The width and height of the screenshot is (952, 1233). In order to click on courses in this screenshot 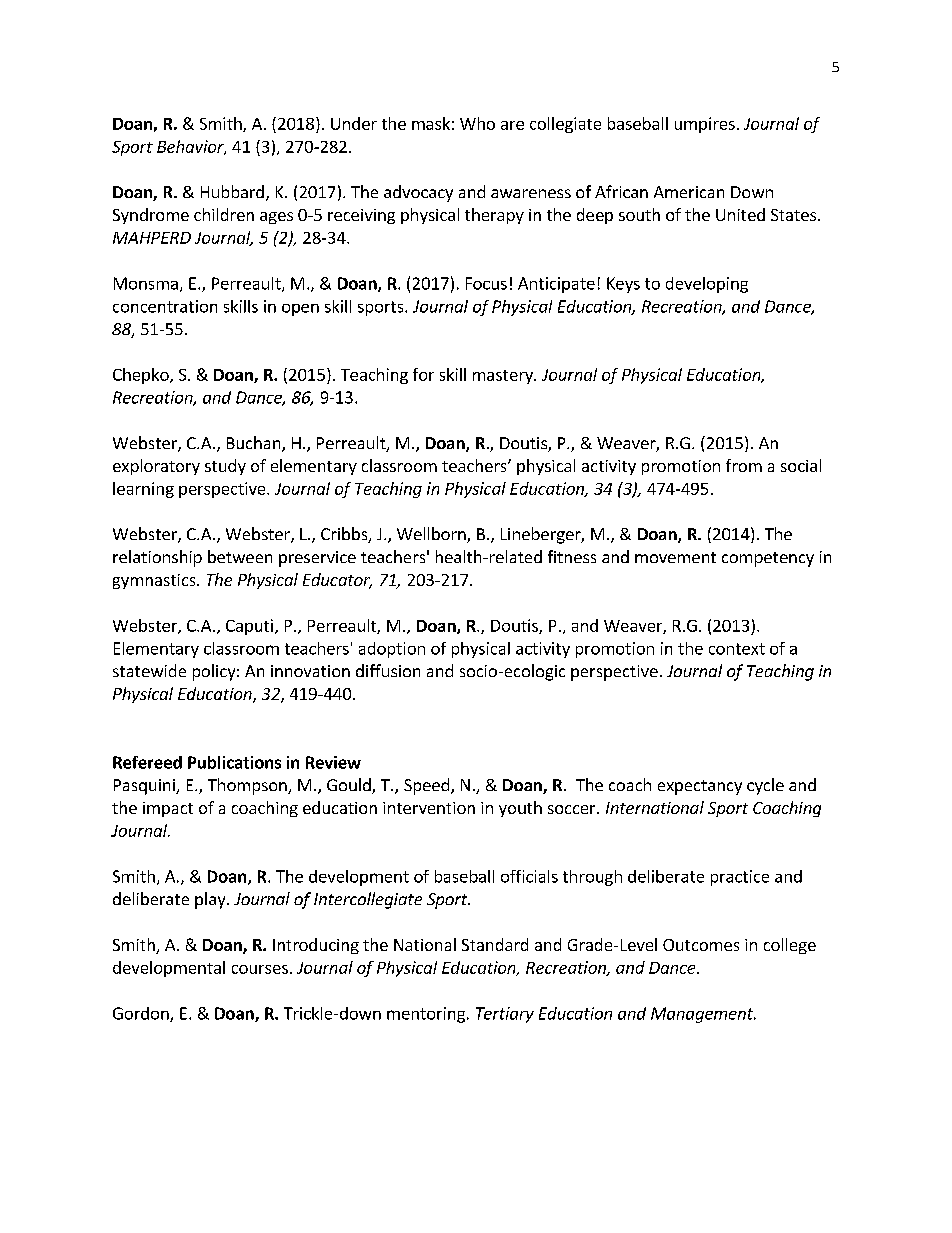, I will do `click(260, 969)`.
